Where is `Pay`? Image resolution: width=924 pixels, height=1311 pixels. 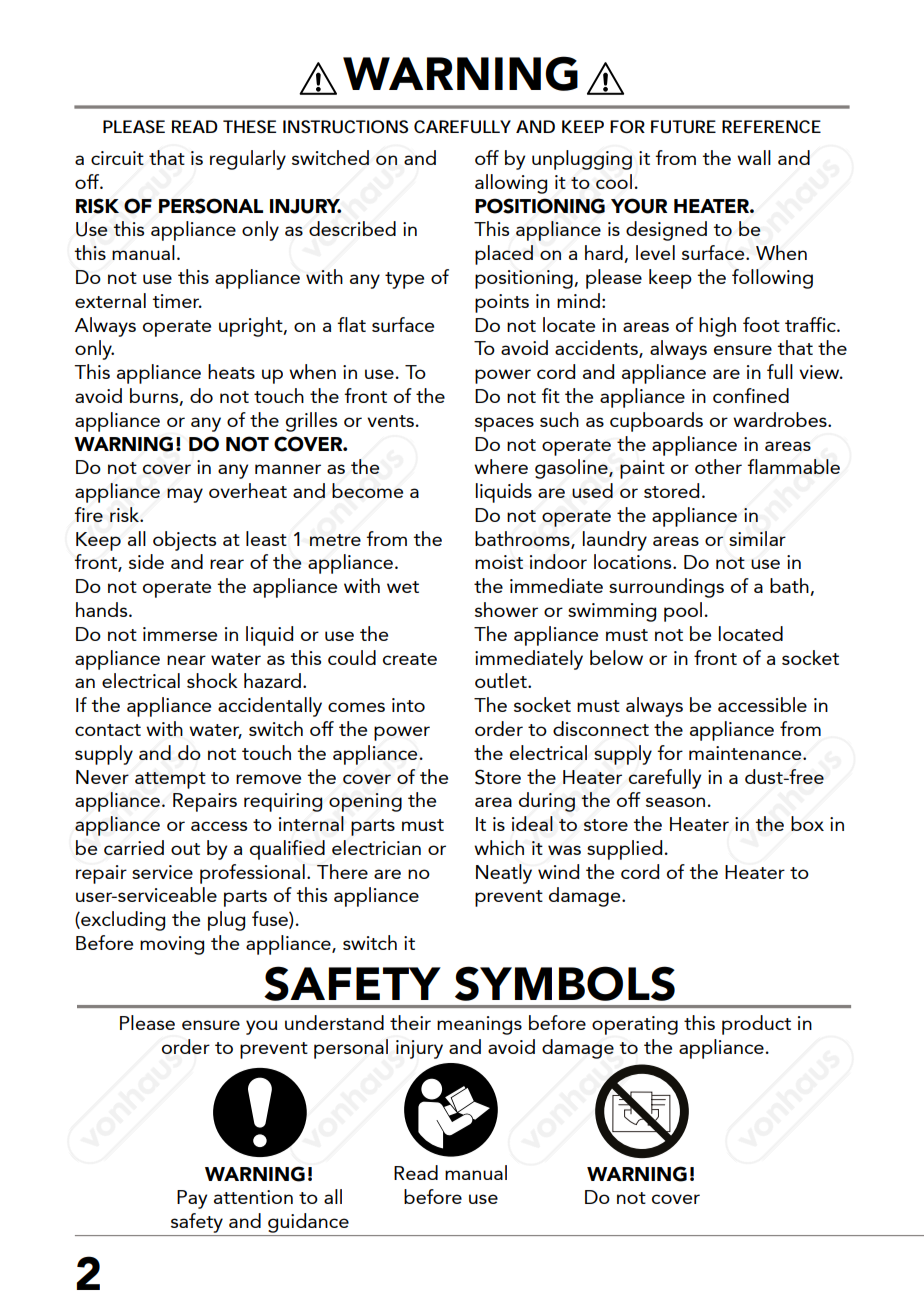 Pay is located at coordinates (192, 1199).
